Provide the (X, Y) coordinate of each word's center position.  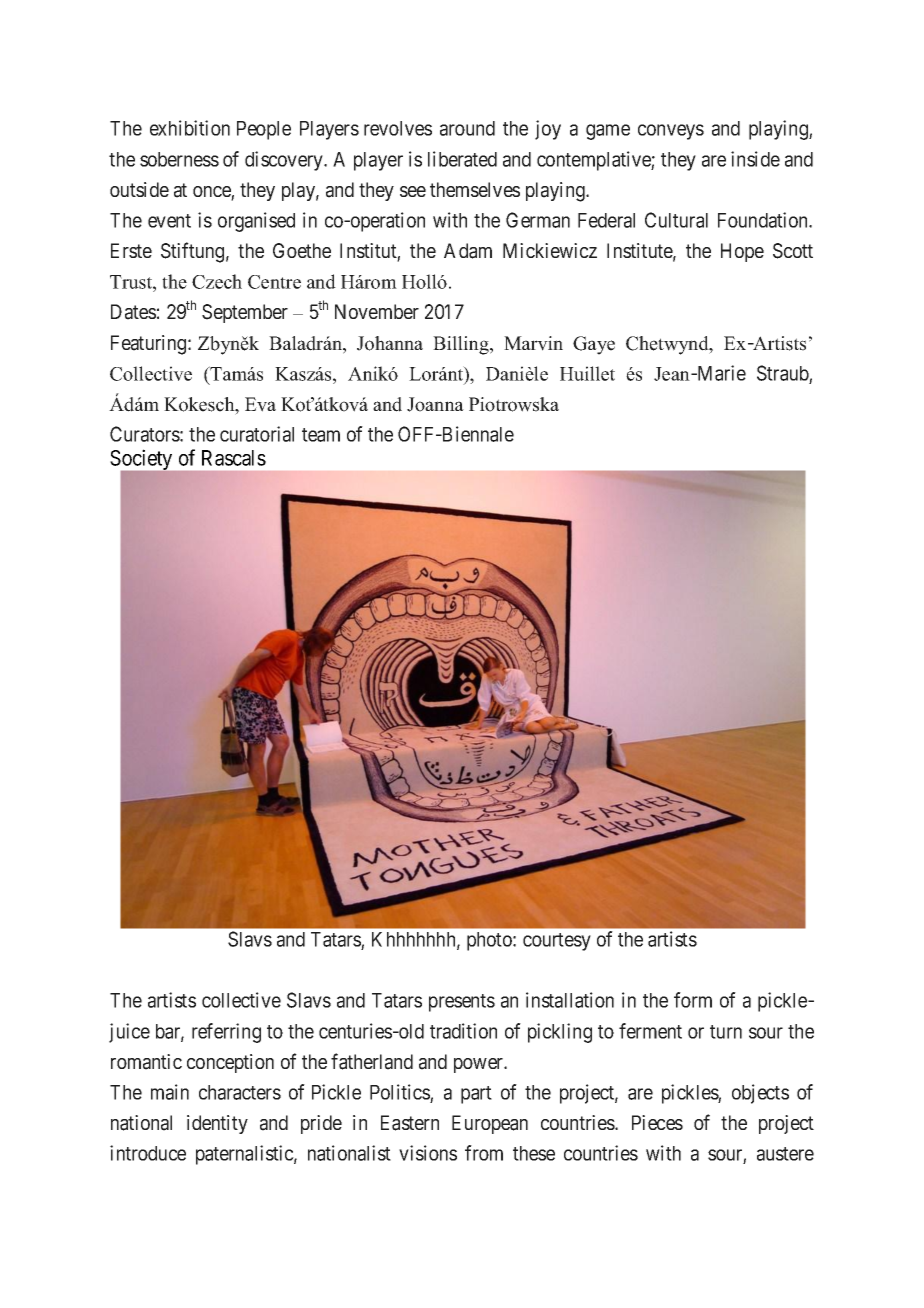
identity (217, 1124)
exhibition (190, 128)
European (490, 1124)
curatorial (257, 434)
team (321, 435)
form (693, 1000)
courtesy (557, 942)
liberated (462, 159)
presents (462, 1003)
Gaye (594, 345)
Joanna (435, 404)
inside (755, 159)
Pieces (657, 1122)
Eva (260, 404)
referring (226, 1033)
